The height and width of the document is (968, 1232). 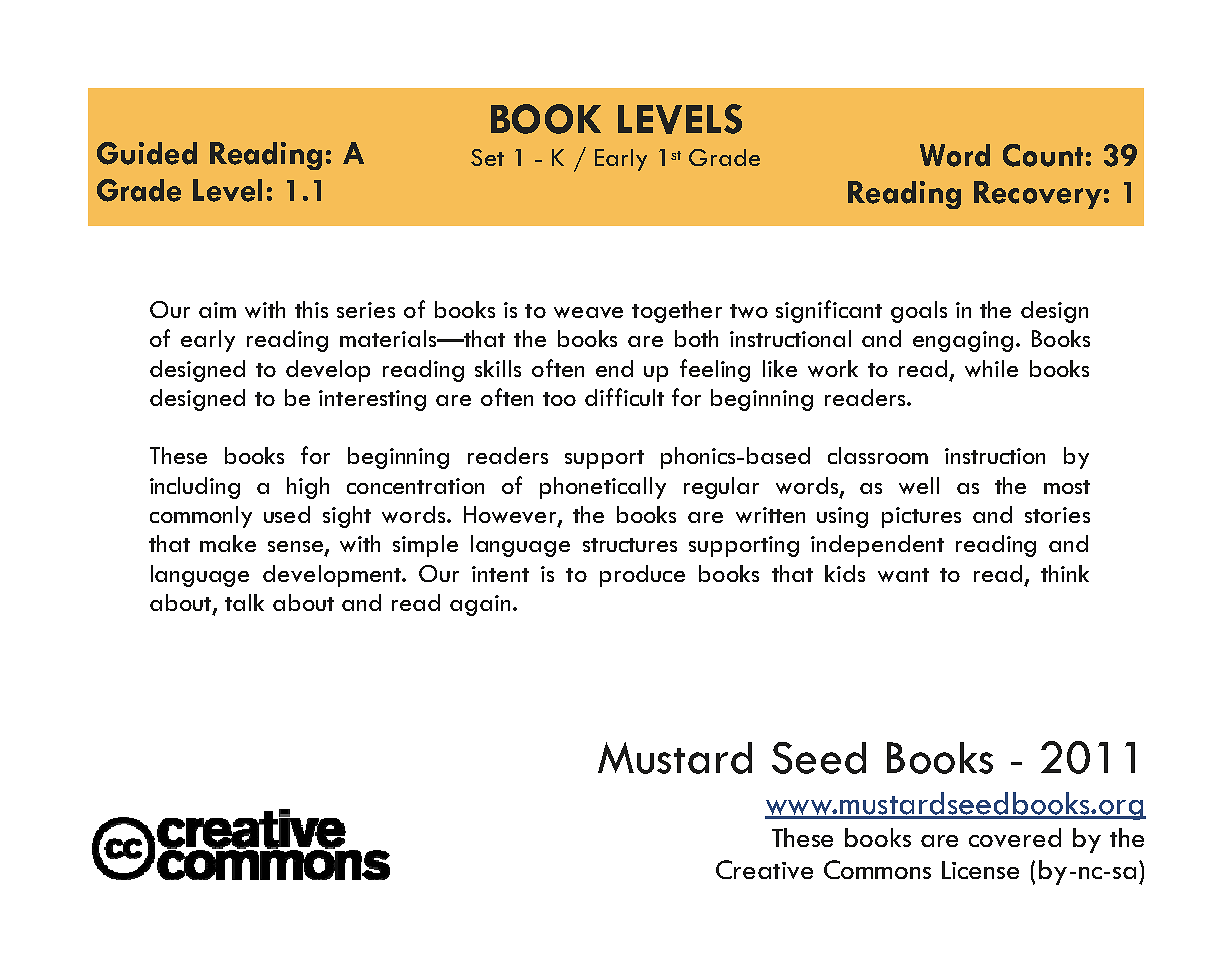 What do you see at coordinates (642, 576) in the document?
I see `produce` at bounding box center [642, 576].
